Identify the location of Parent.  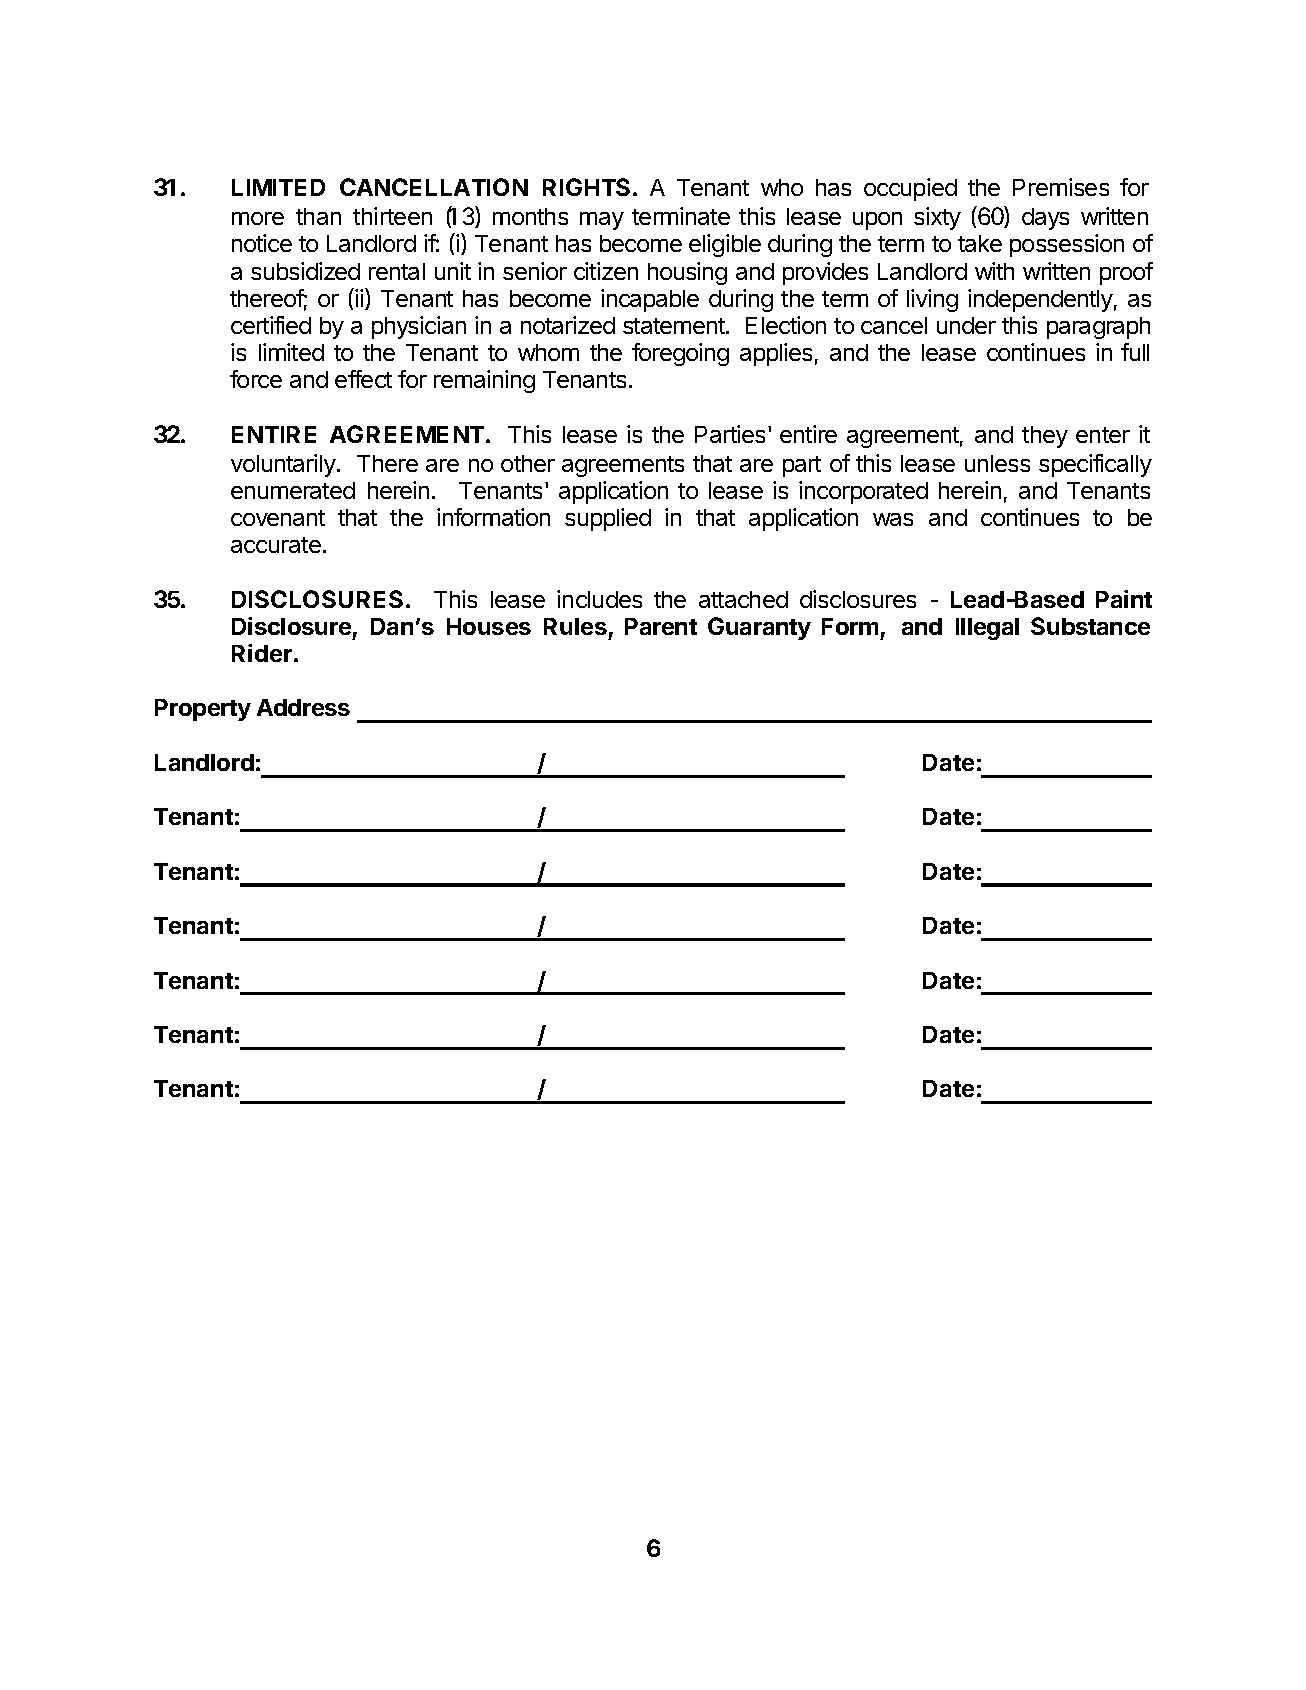
(661, 626).
